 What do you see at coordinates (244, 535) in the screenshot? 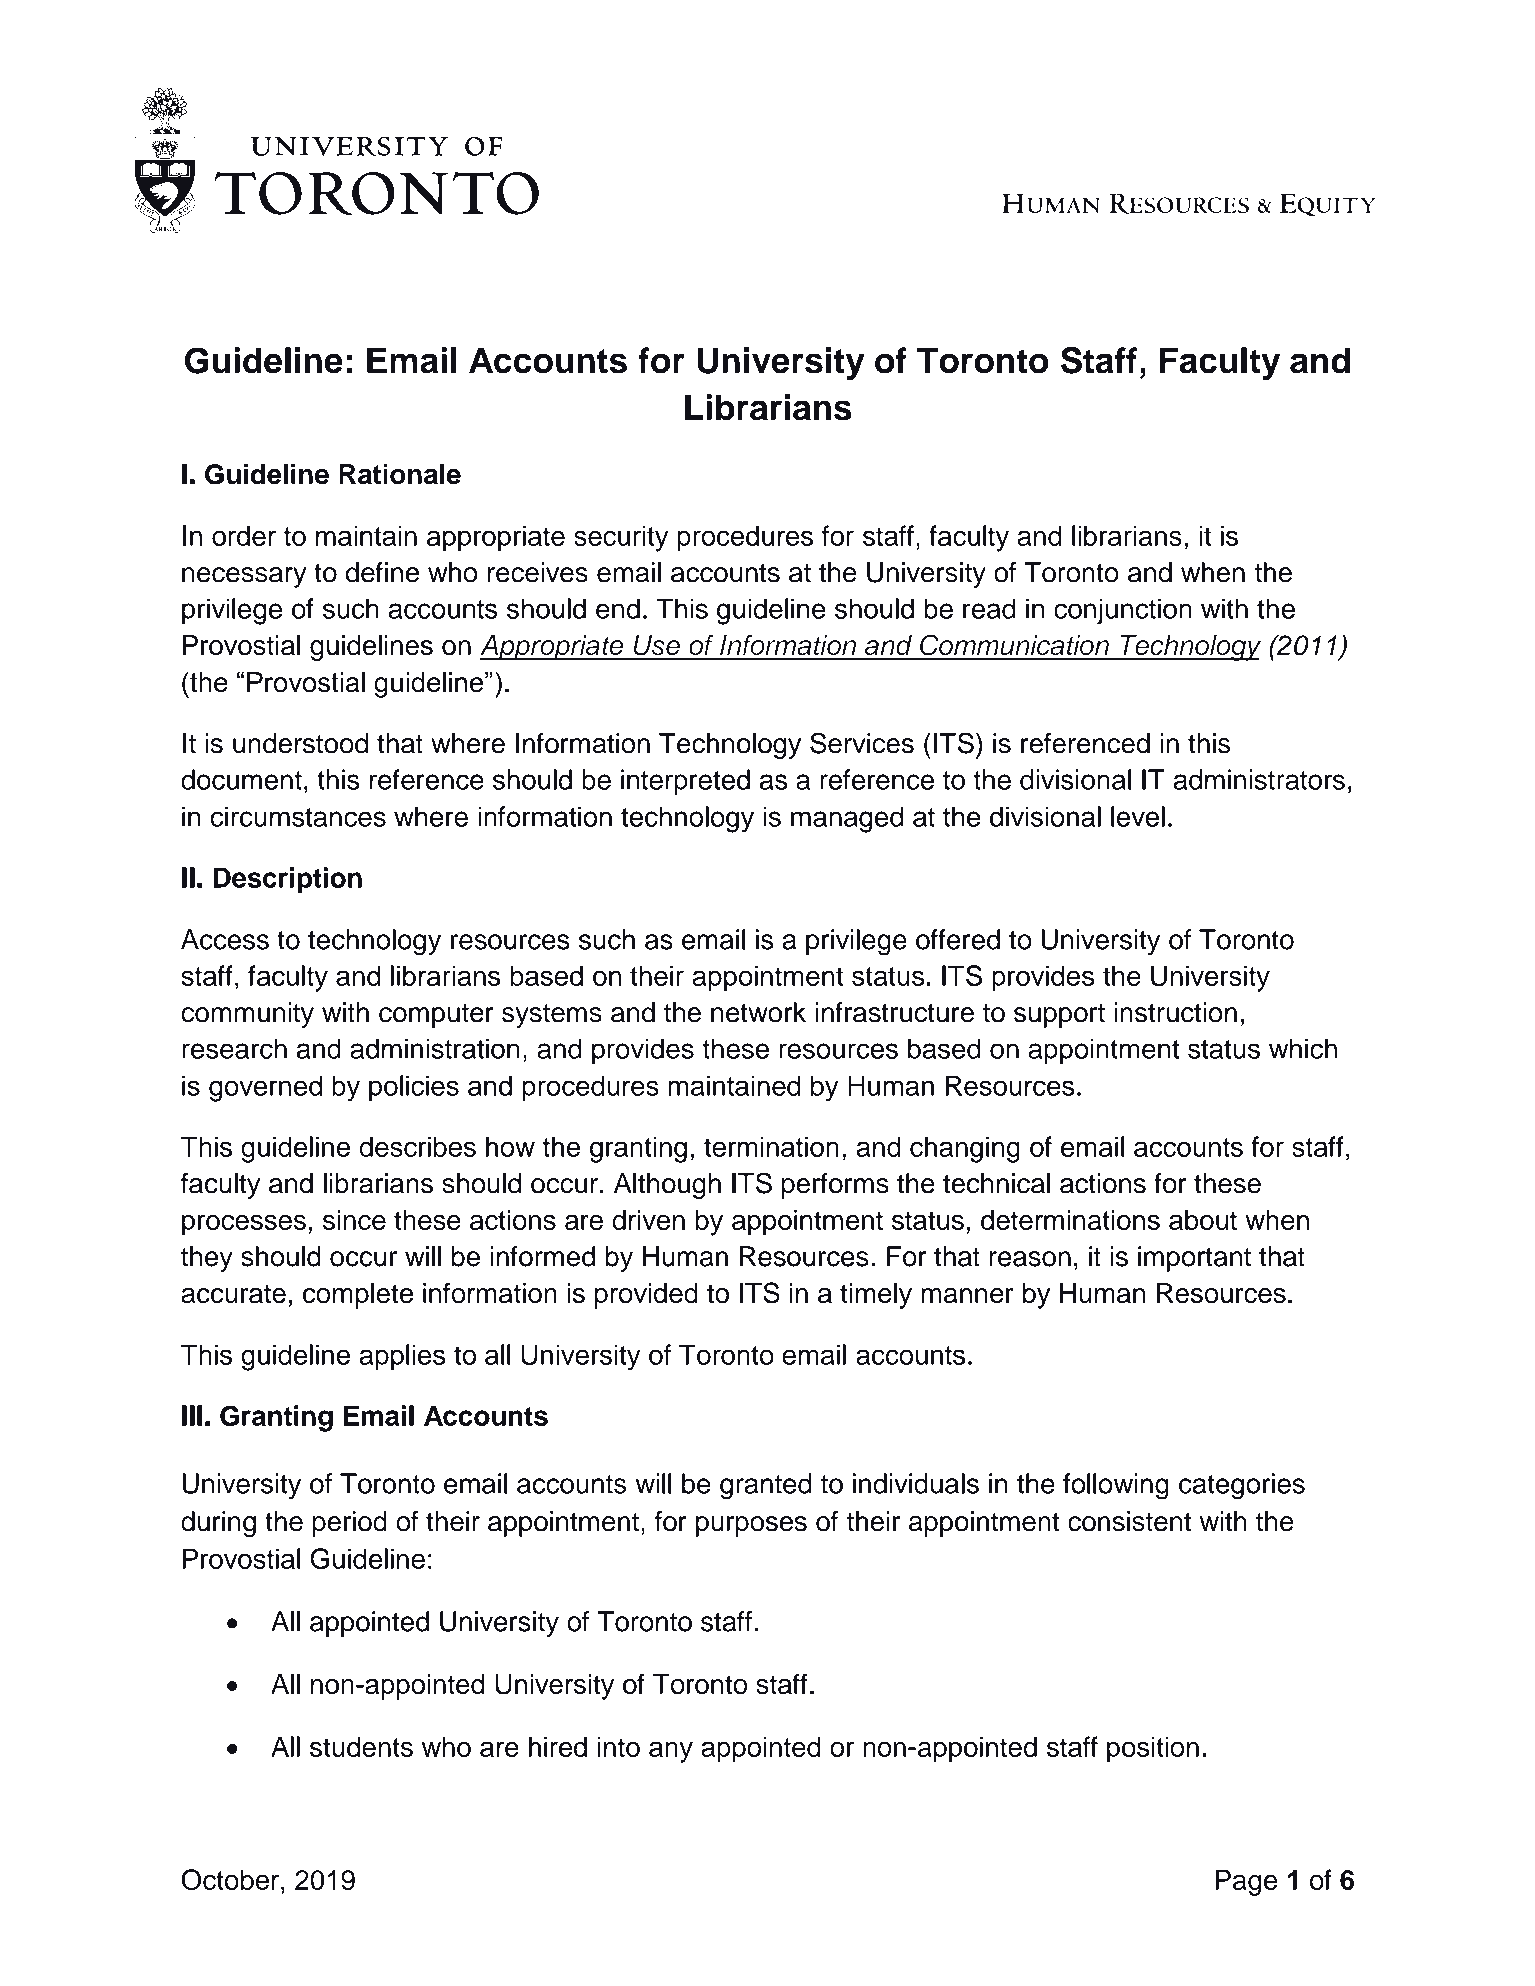
I see `order` at bounding box center [244, 535].
